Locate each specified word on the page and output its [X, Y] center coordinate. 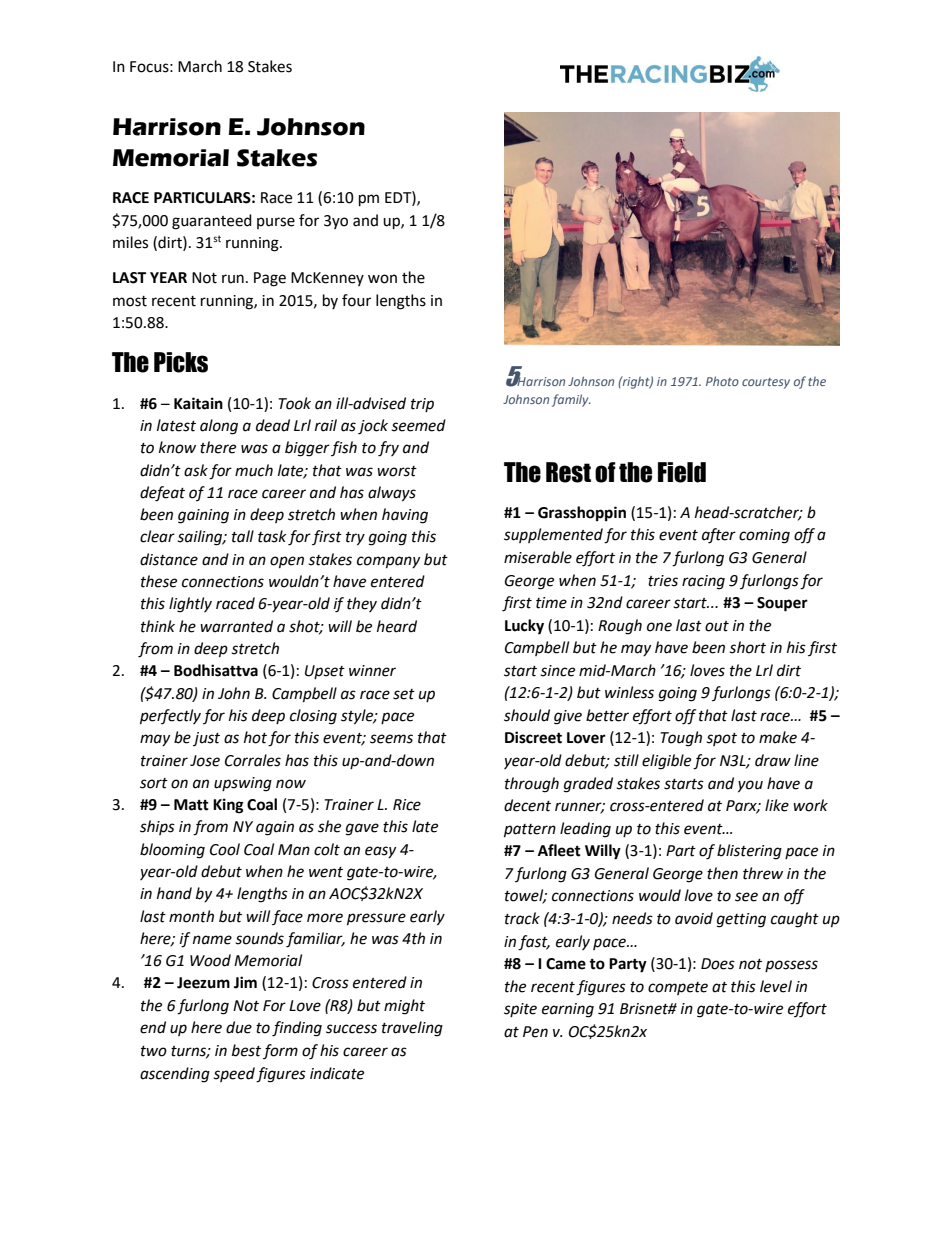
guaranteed [212, 222]
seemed [418, 425]
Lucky [524, 627]
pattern [530, 831]
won [382, 279]
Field [682, 472]
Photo [722, 381]
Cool [225, 849]
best [246, 1050]
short [747, 647]
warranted [236, 626]
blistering [749, 852]
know [177, 447]
